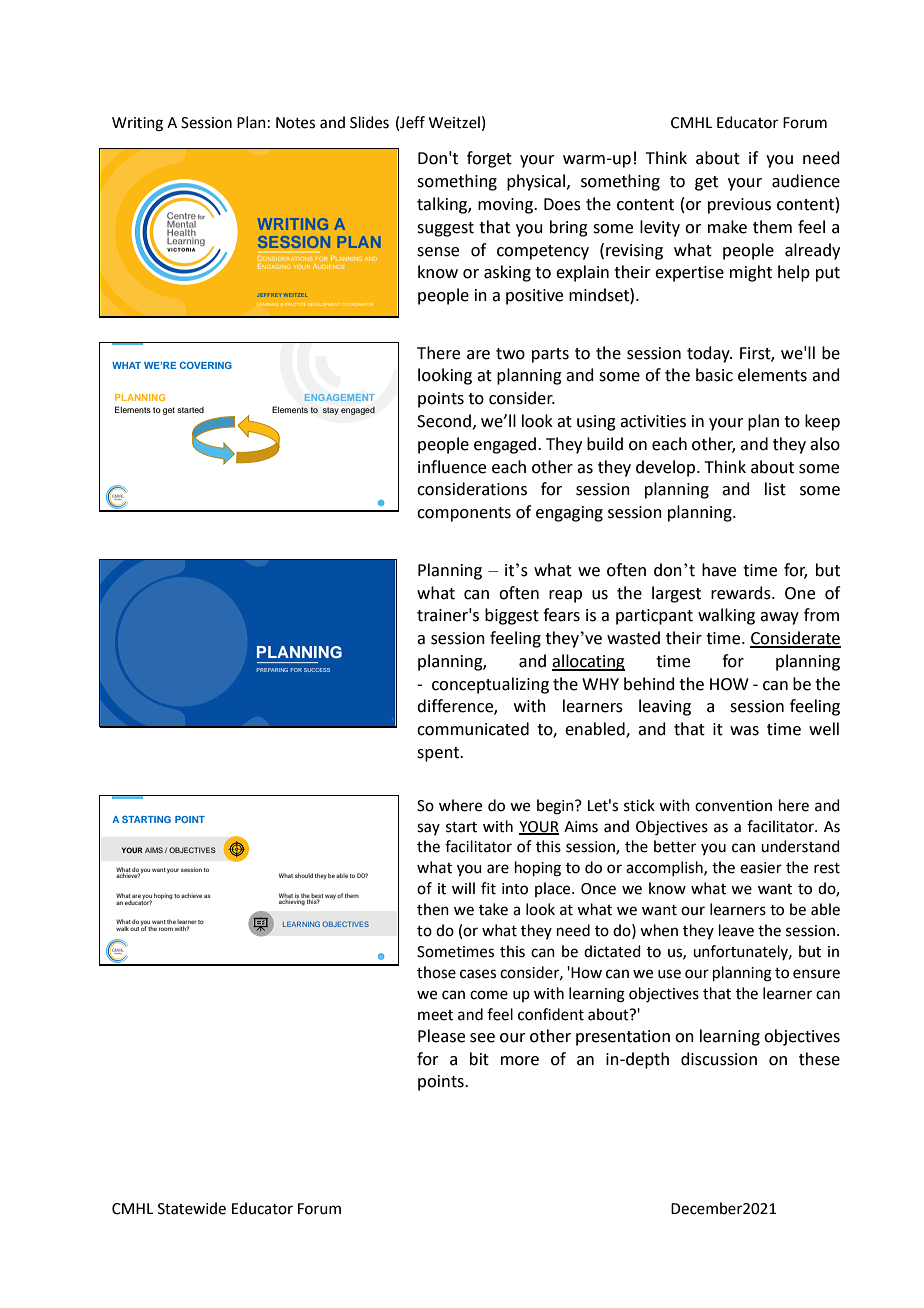 This screenshot has width=924, height=1308. I want to click on Notes, so click(295, 123).
